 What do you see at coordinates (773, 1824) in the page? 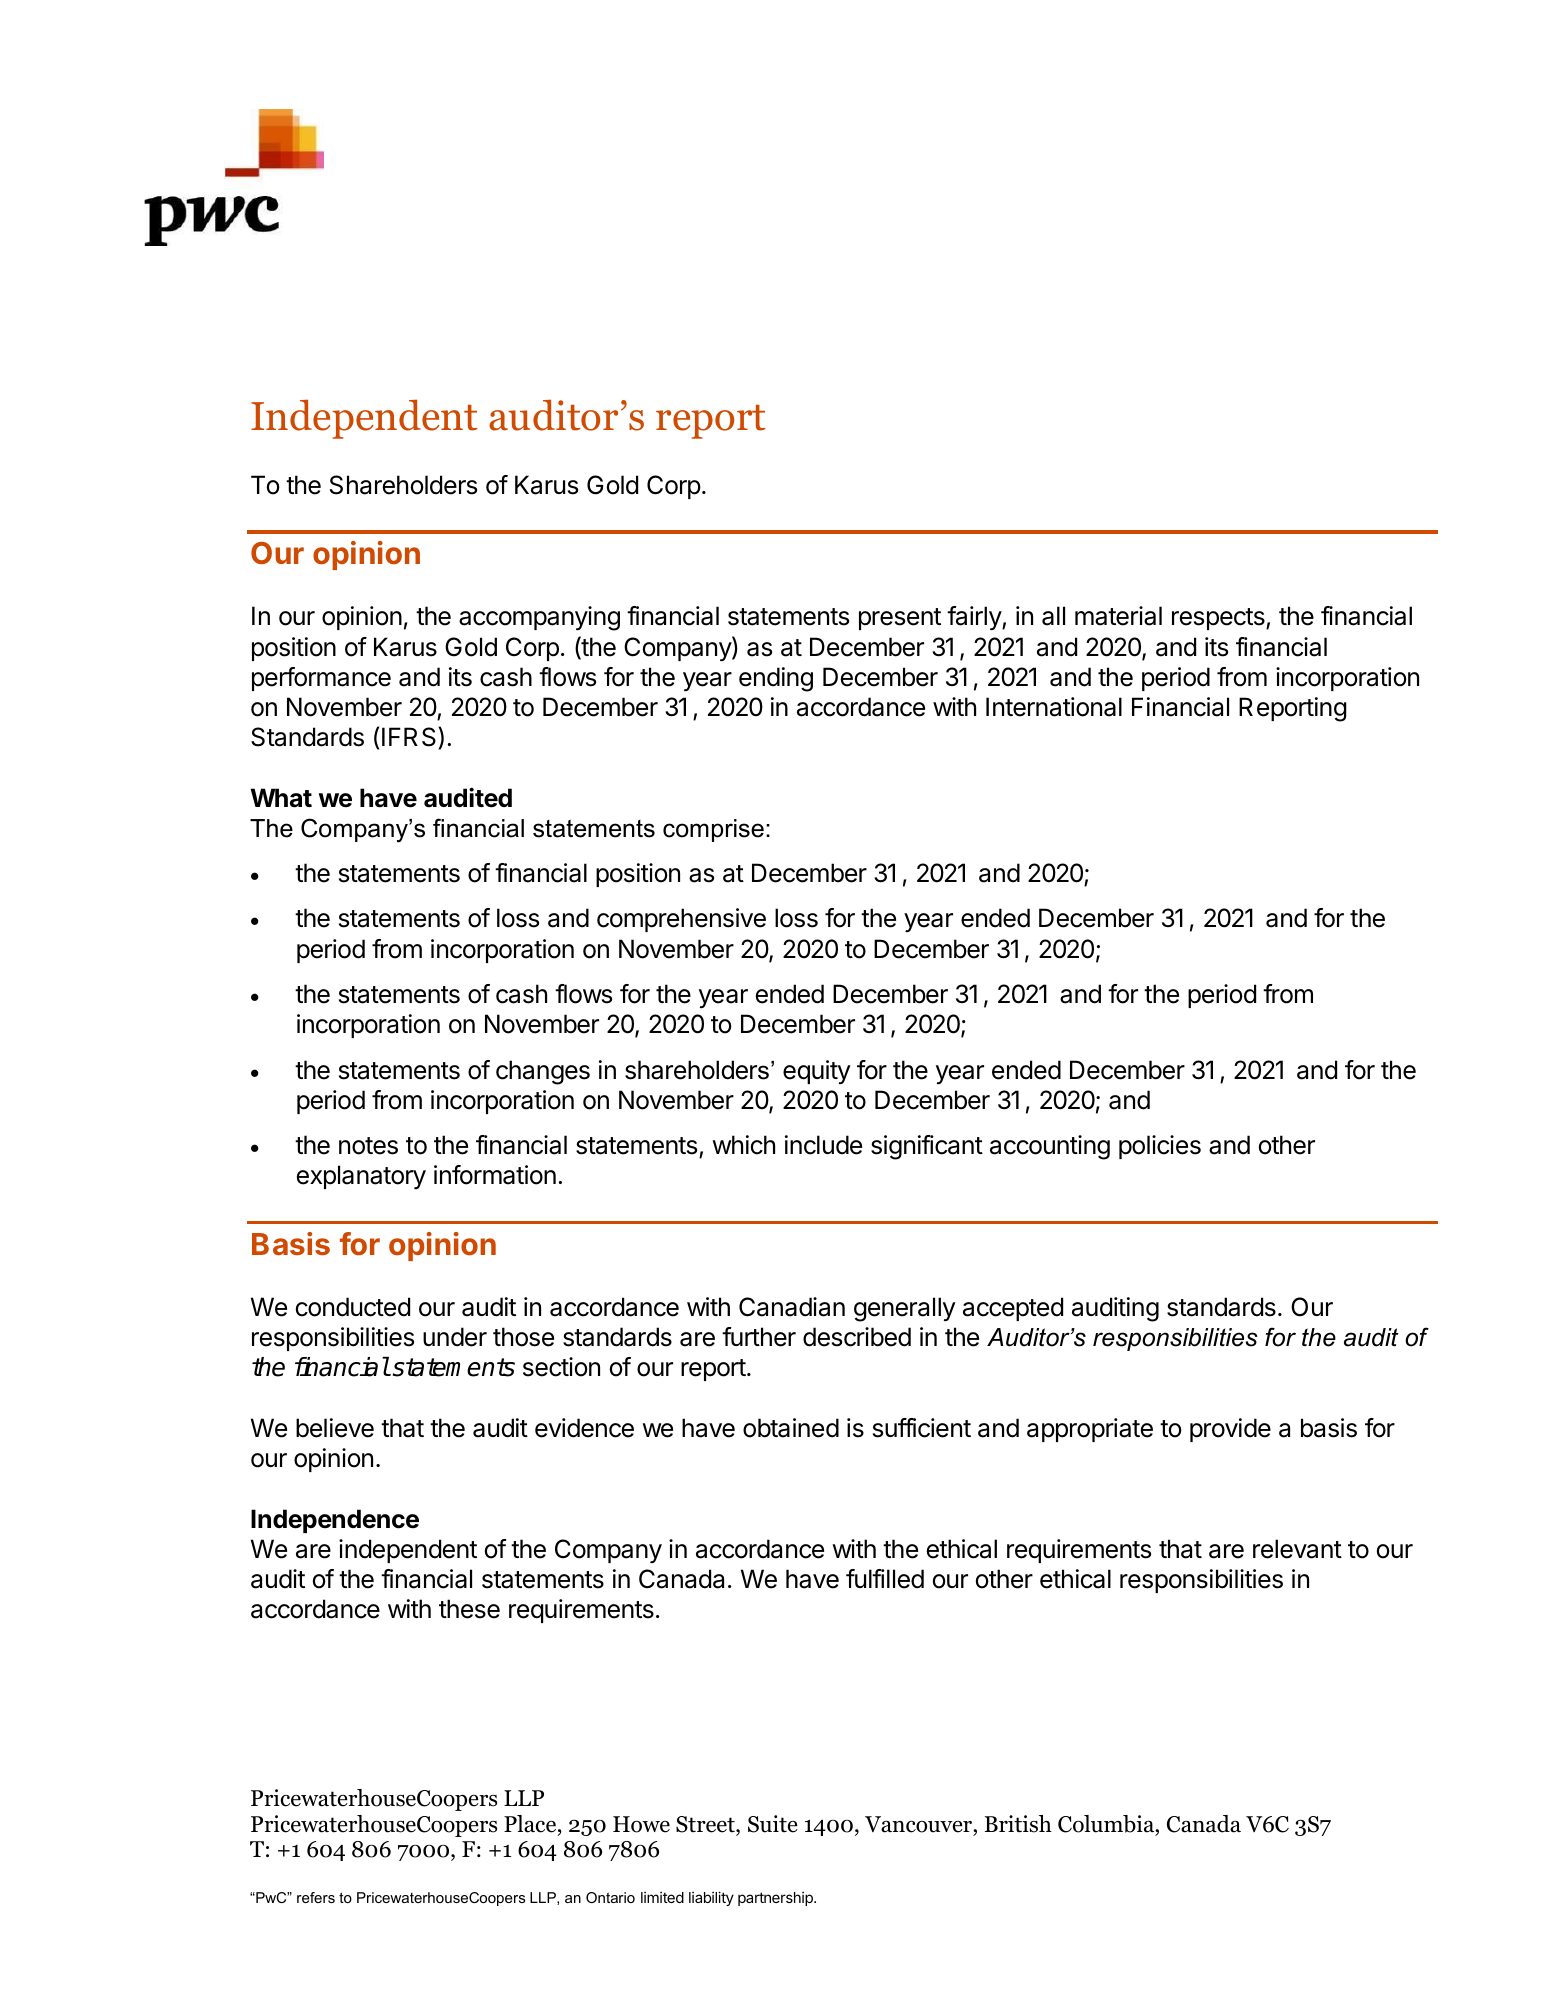
I see `Suite` at bounding box center [773, 1824].
